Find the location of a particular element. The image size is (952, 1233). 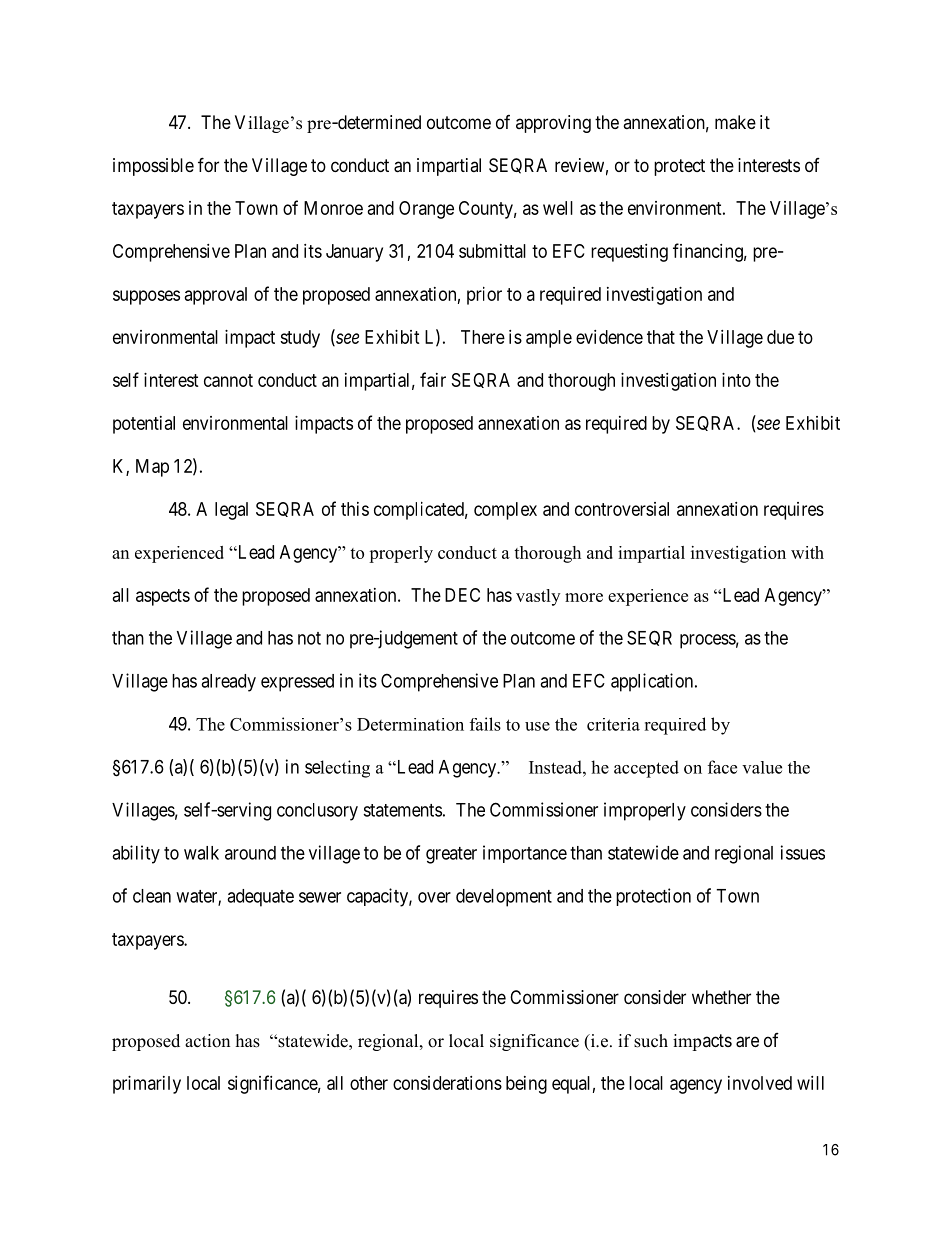

approving is located at coordinates (553, 124).
